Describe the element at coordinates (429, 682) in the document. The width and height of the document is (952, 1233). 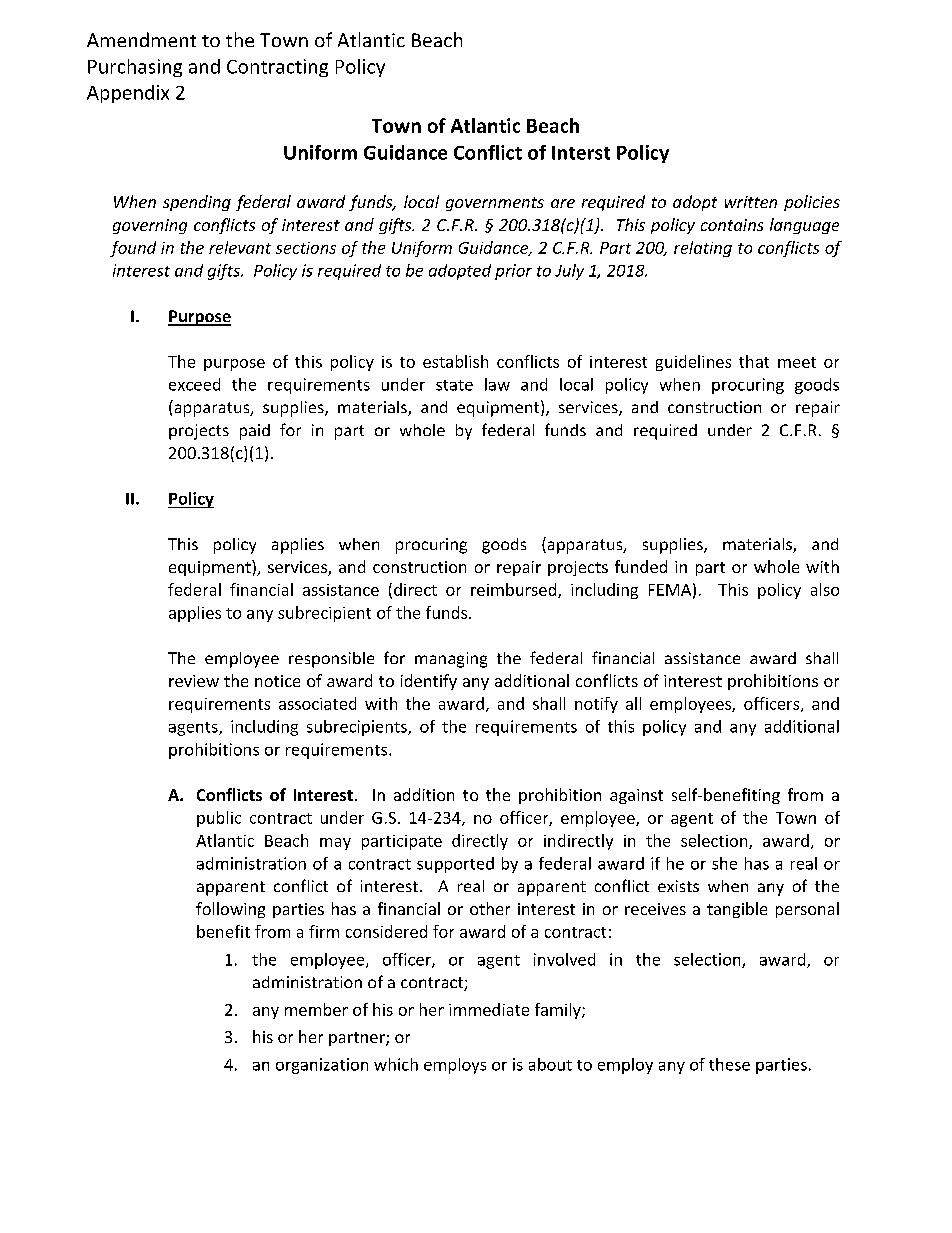
I see `identify` at that location.
